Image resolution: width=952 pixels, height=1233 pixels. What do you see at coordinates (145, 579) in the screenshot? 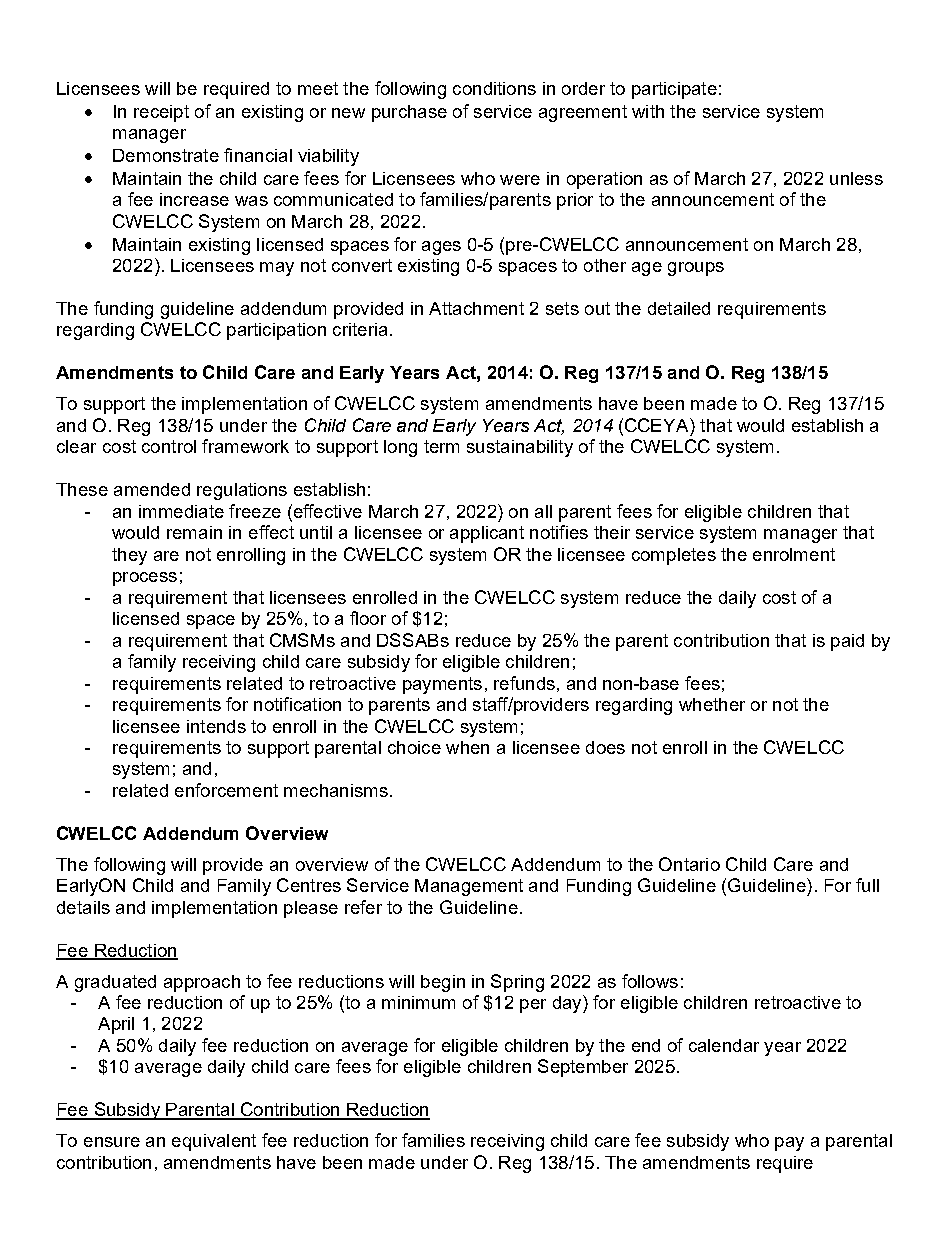
I see `process` at bounding box center [145, 579].
